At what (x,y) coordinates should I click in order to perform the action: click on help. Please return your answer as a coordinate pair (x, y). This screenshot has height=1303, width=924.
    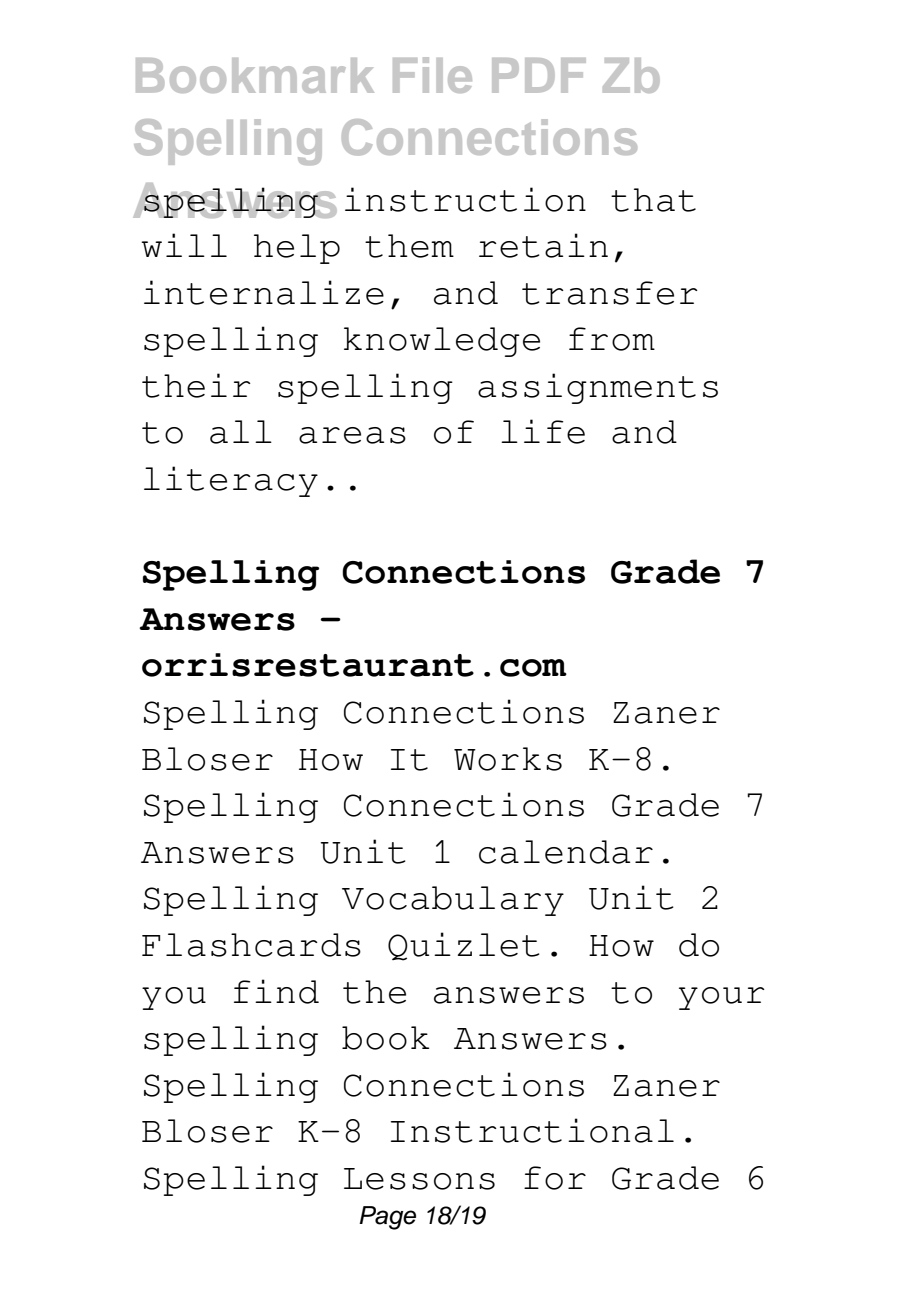
    Looking at the image, I should click on (297, 249).
